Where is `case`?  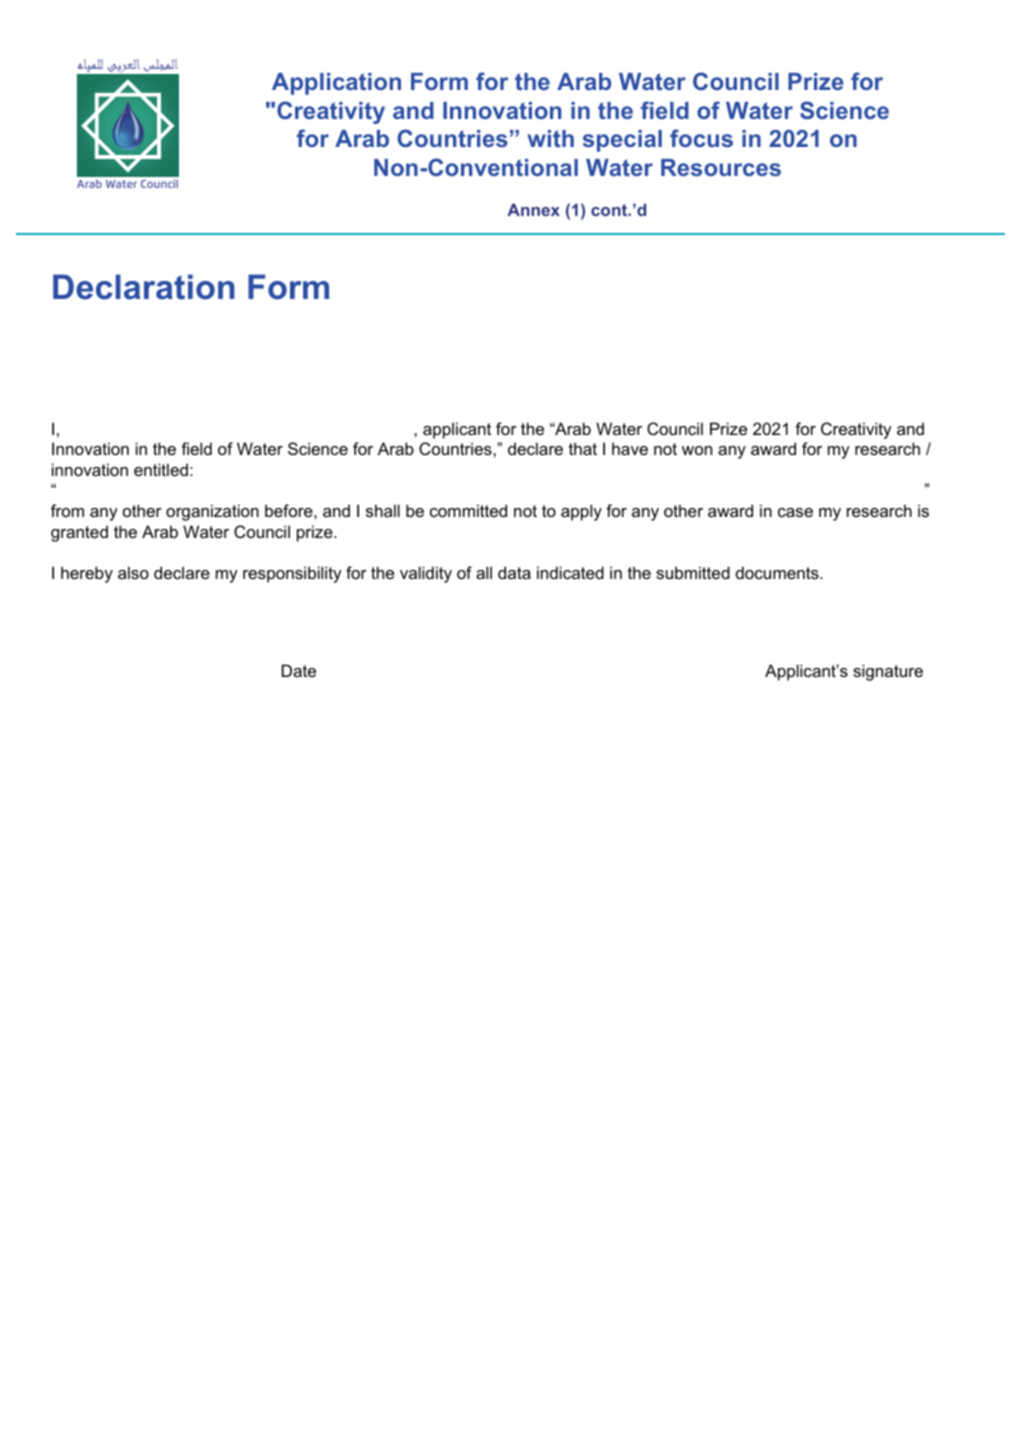
case is located at coordinates (795, 512).
